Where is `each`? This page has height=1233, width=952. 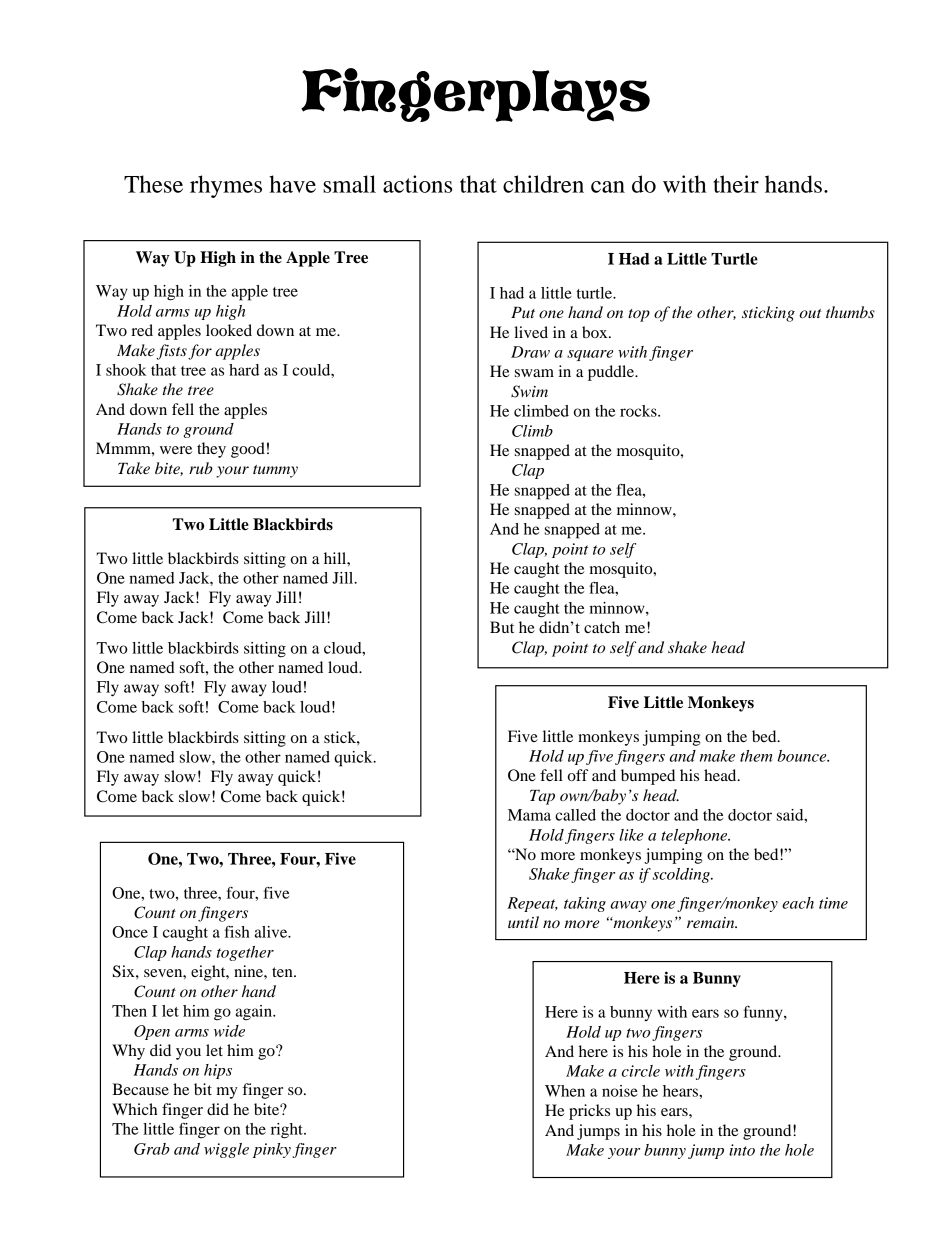 each is located at coordinates (798, 903).
